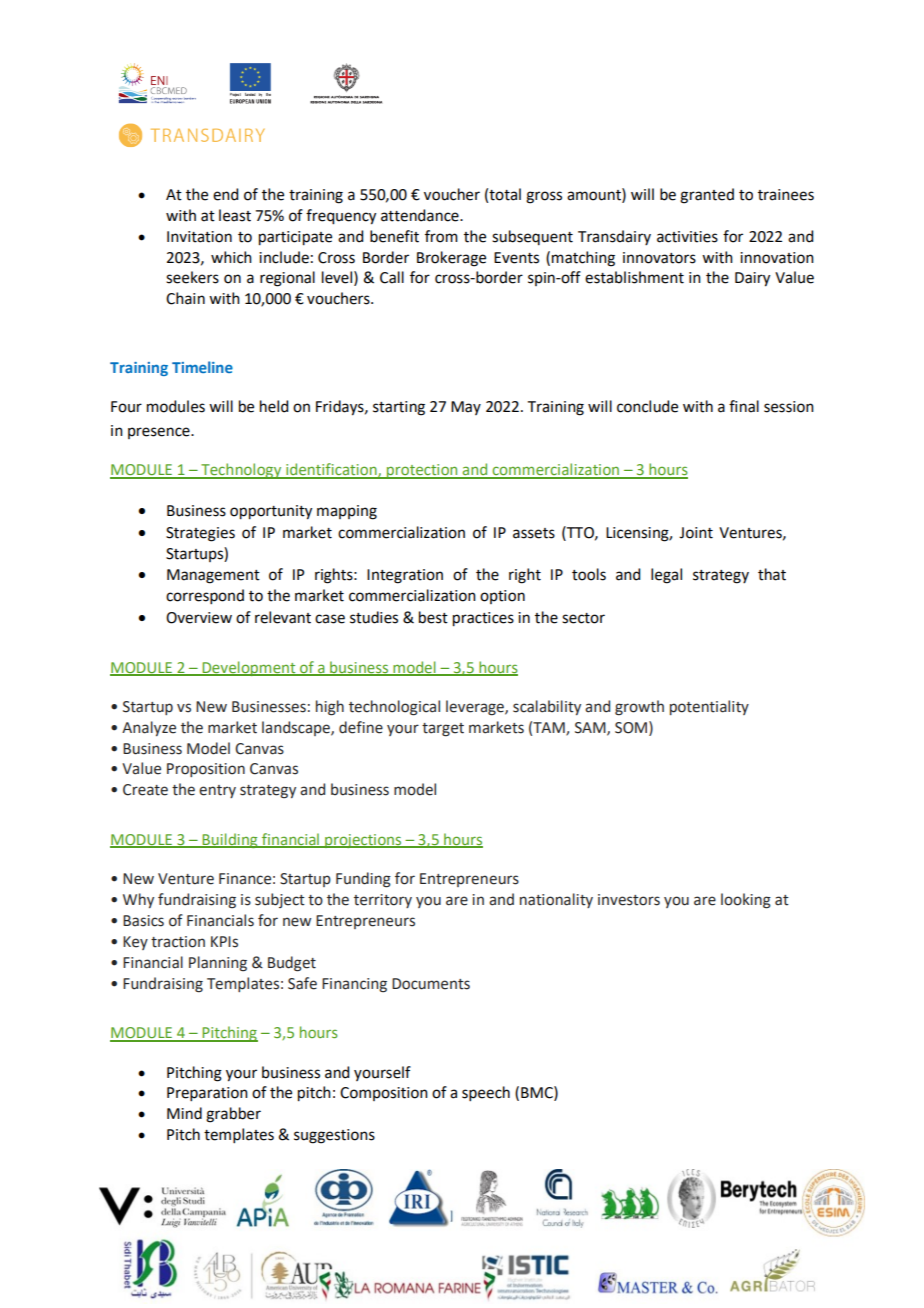  Describe the element at coordinates (199, 237) in the document. I see `Invitation` at that location.
